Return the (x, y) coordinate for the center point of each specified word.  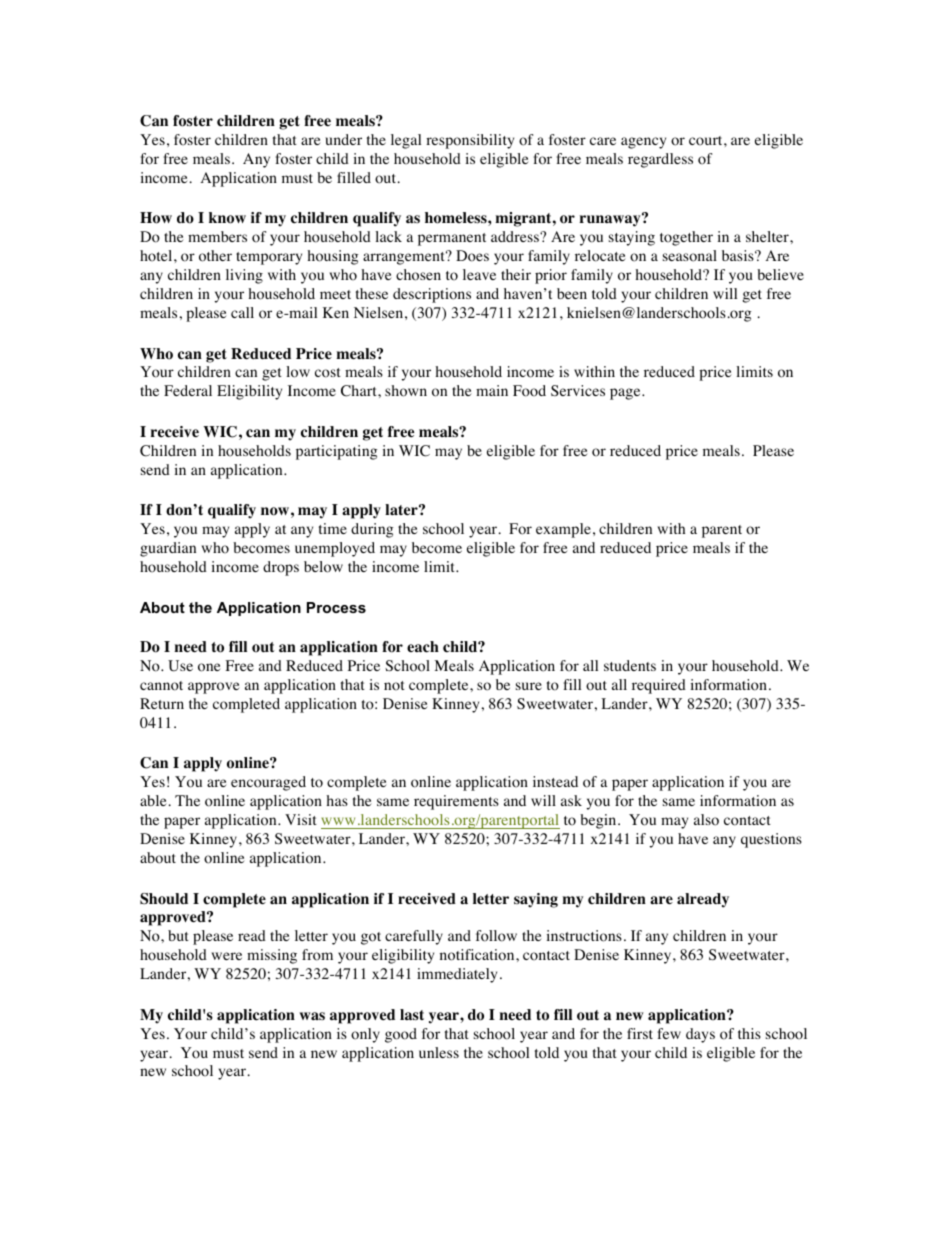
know (227, 218)
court (707, 141)
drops (281, 568)
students (630, 665)
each (423, 647)
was (312, 1016)
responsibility (470, 141)
